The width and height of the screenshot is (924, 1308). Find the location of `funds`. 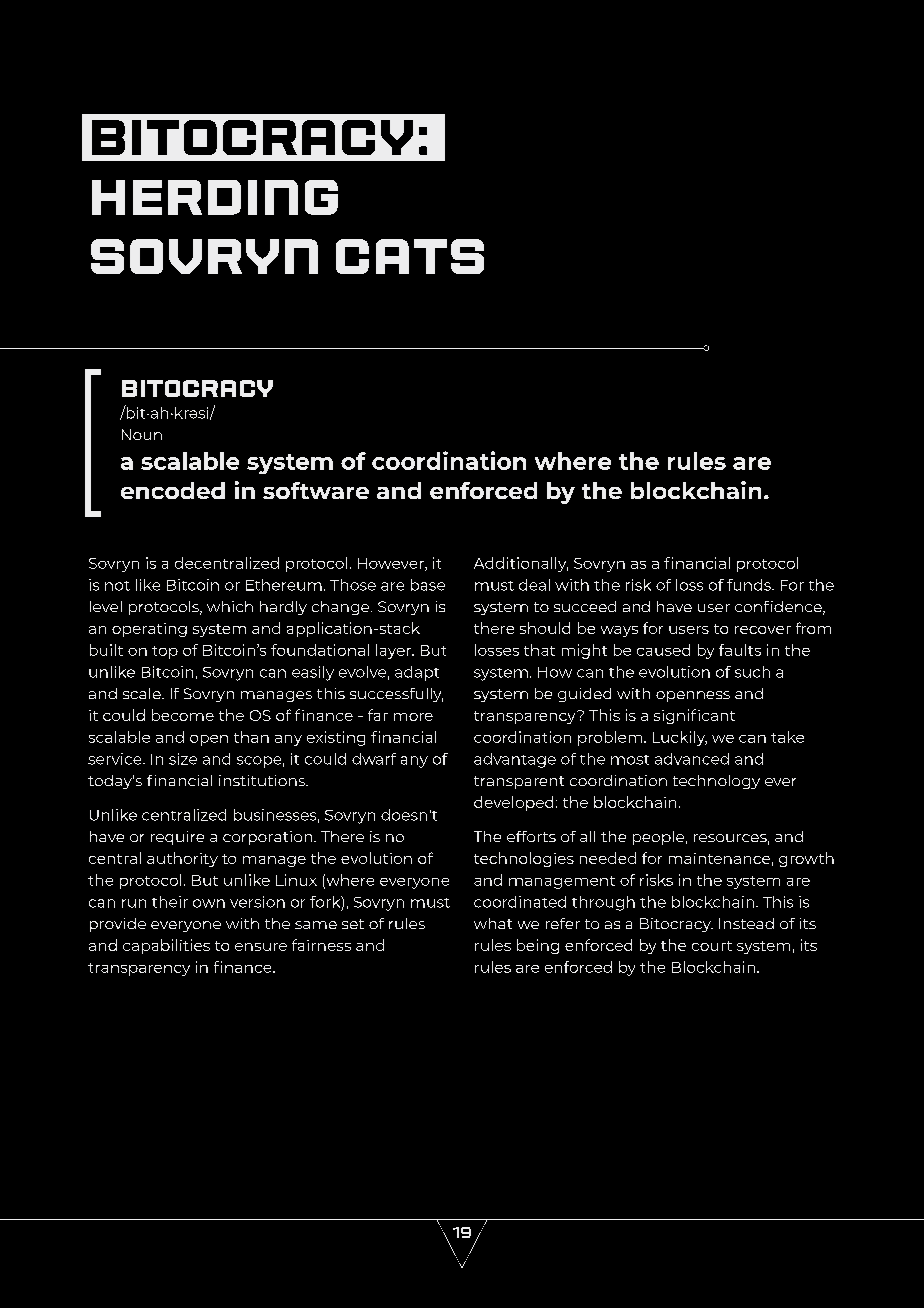

funds is located at coordinates (750, 585).
